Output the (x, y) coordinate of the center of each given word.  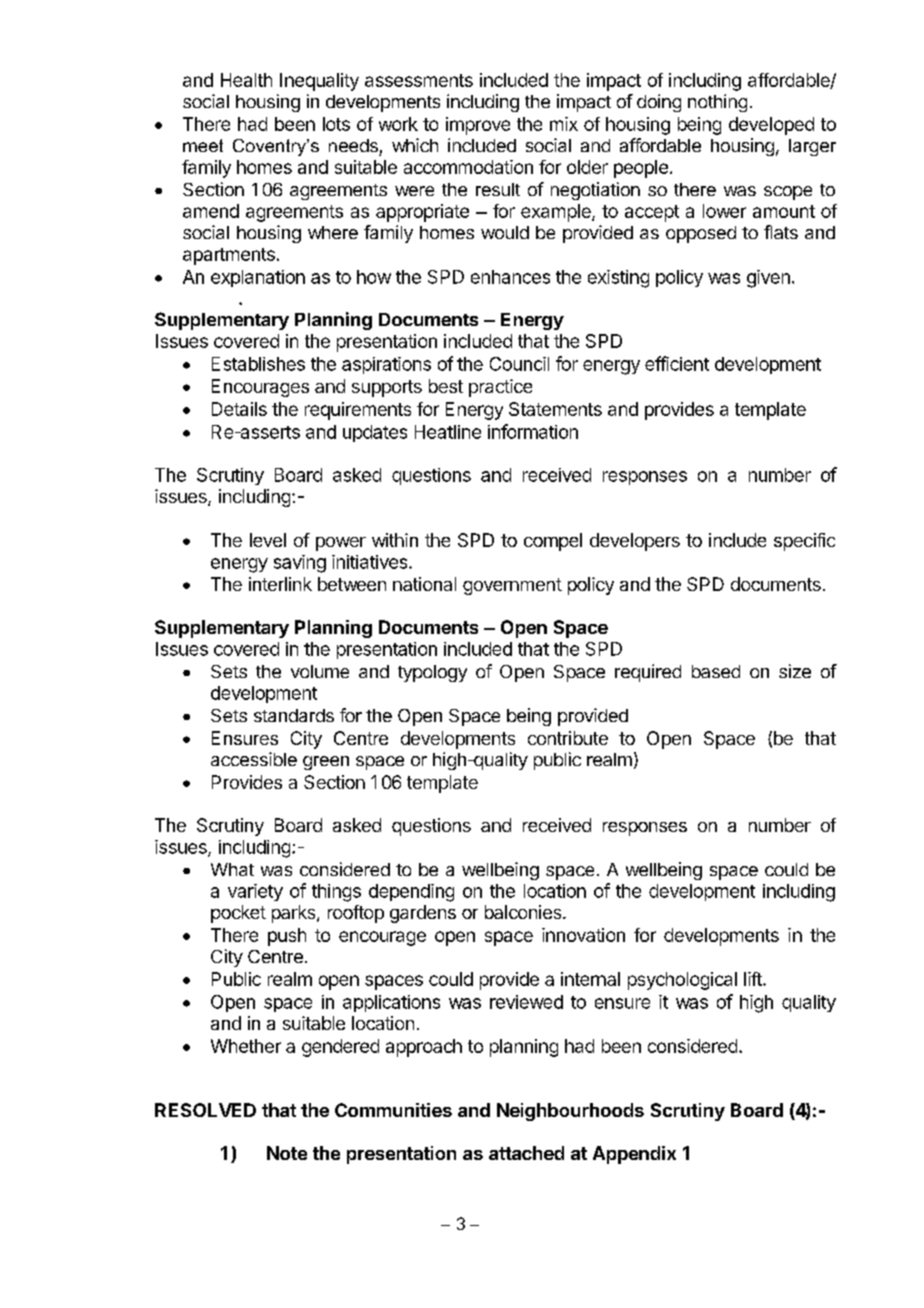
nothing (717, 103)
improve (478, 126)
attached (526, 1153)
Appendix (634, 1155)
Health (246, 80)
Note (287, 1153)
